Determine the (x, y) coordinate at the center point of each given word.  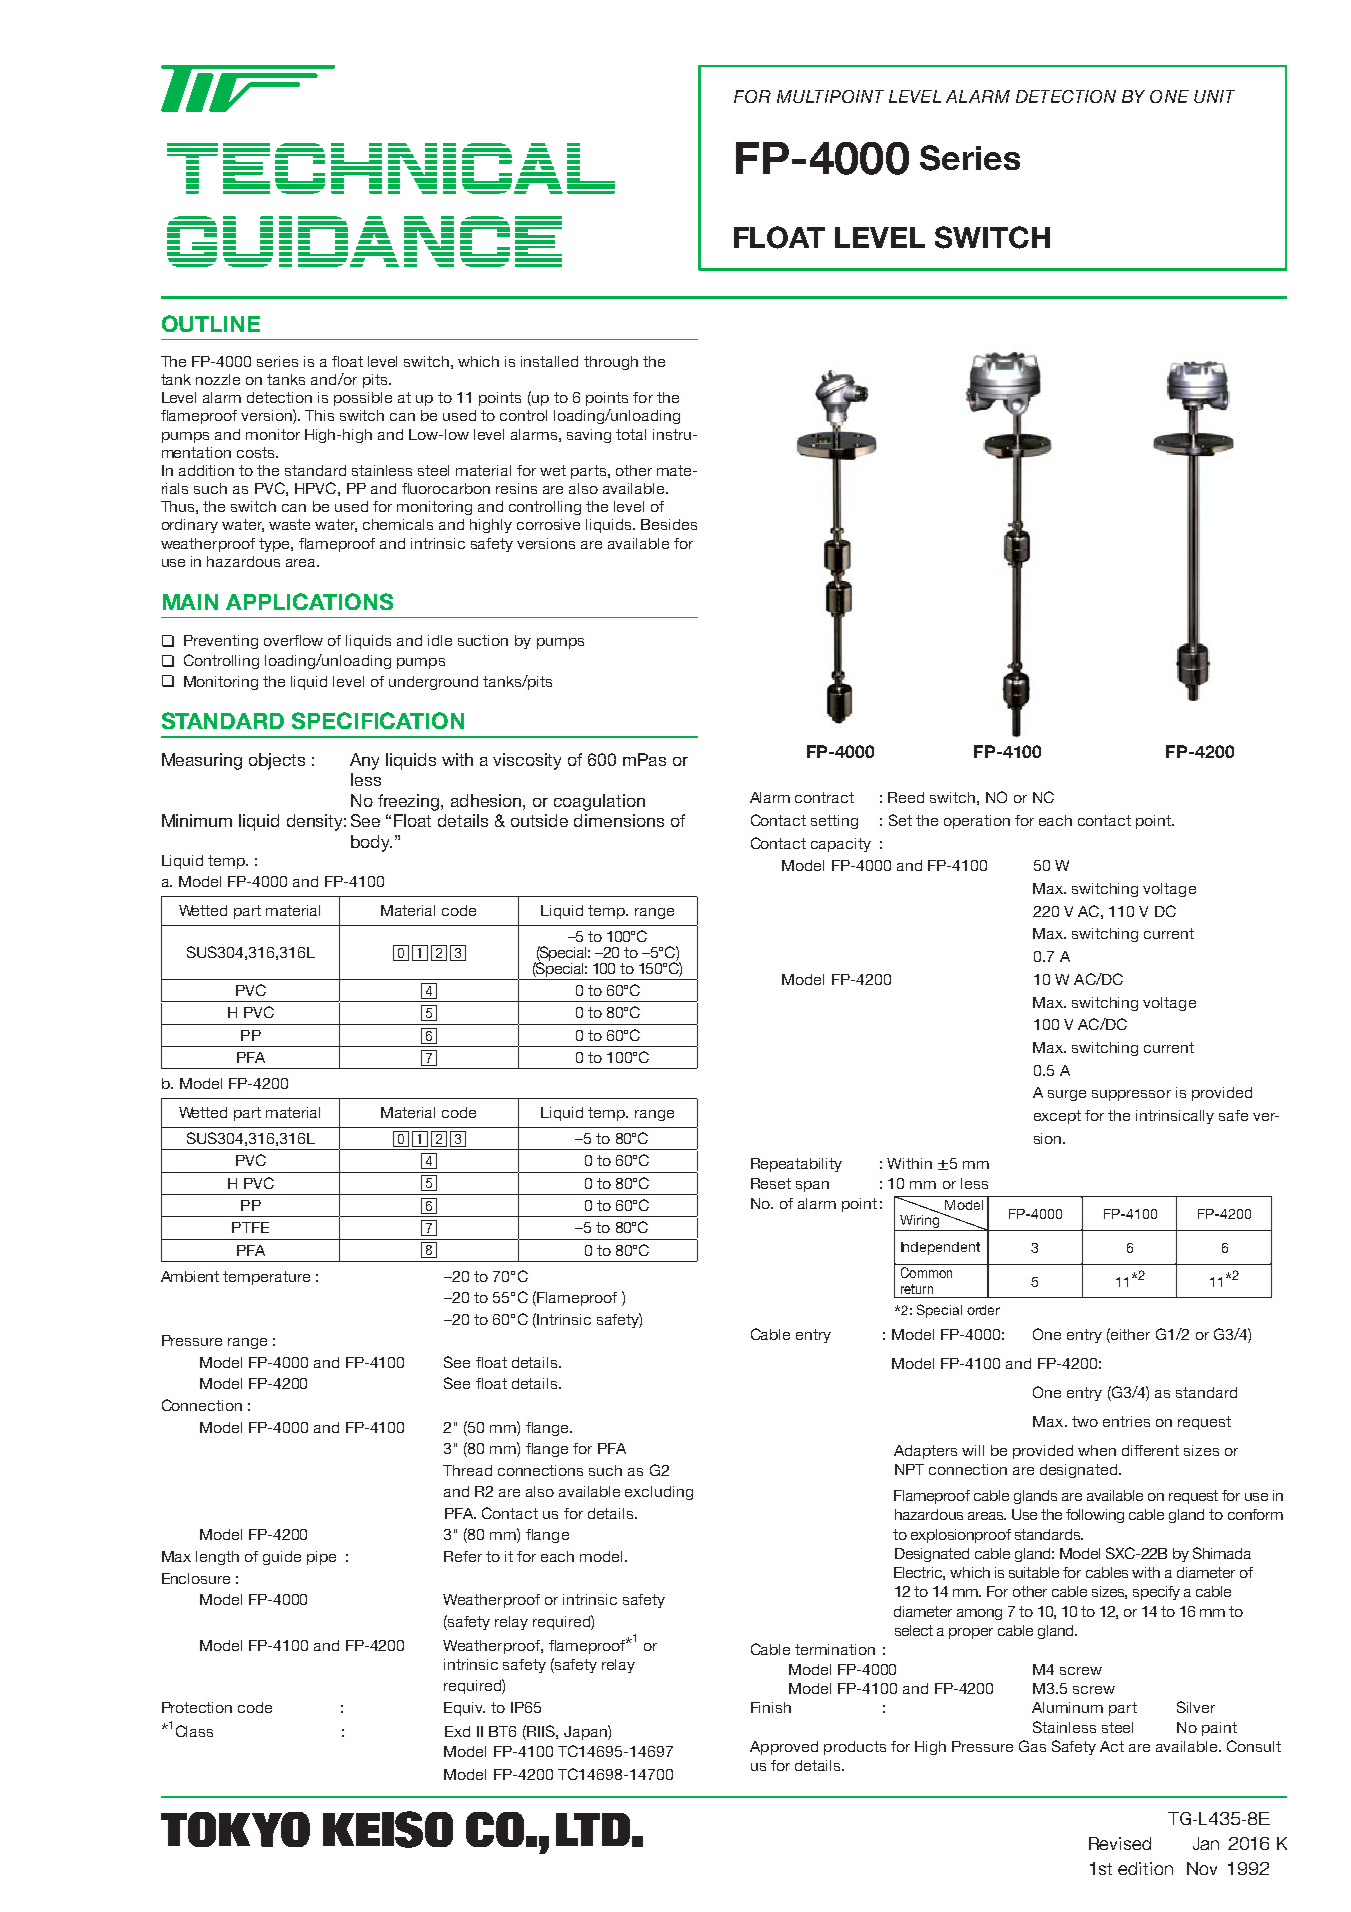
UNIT (1214, 96)
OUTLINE (211, 323)
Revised (1120, 1843)
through (611, 363)
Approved (784, 1748)
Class (194, 1731)
